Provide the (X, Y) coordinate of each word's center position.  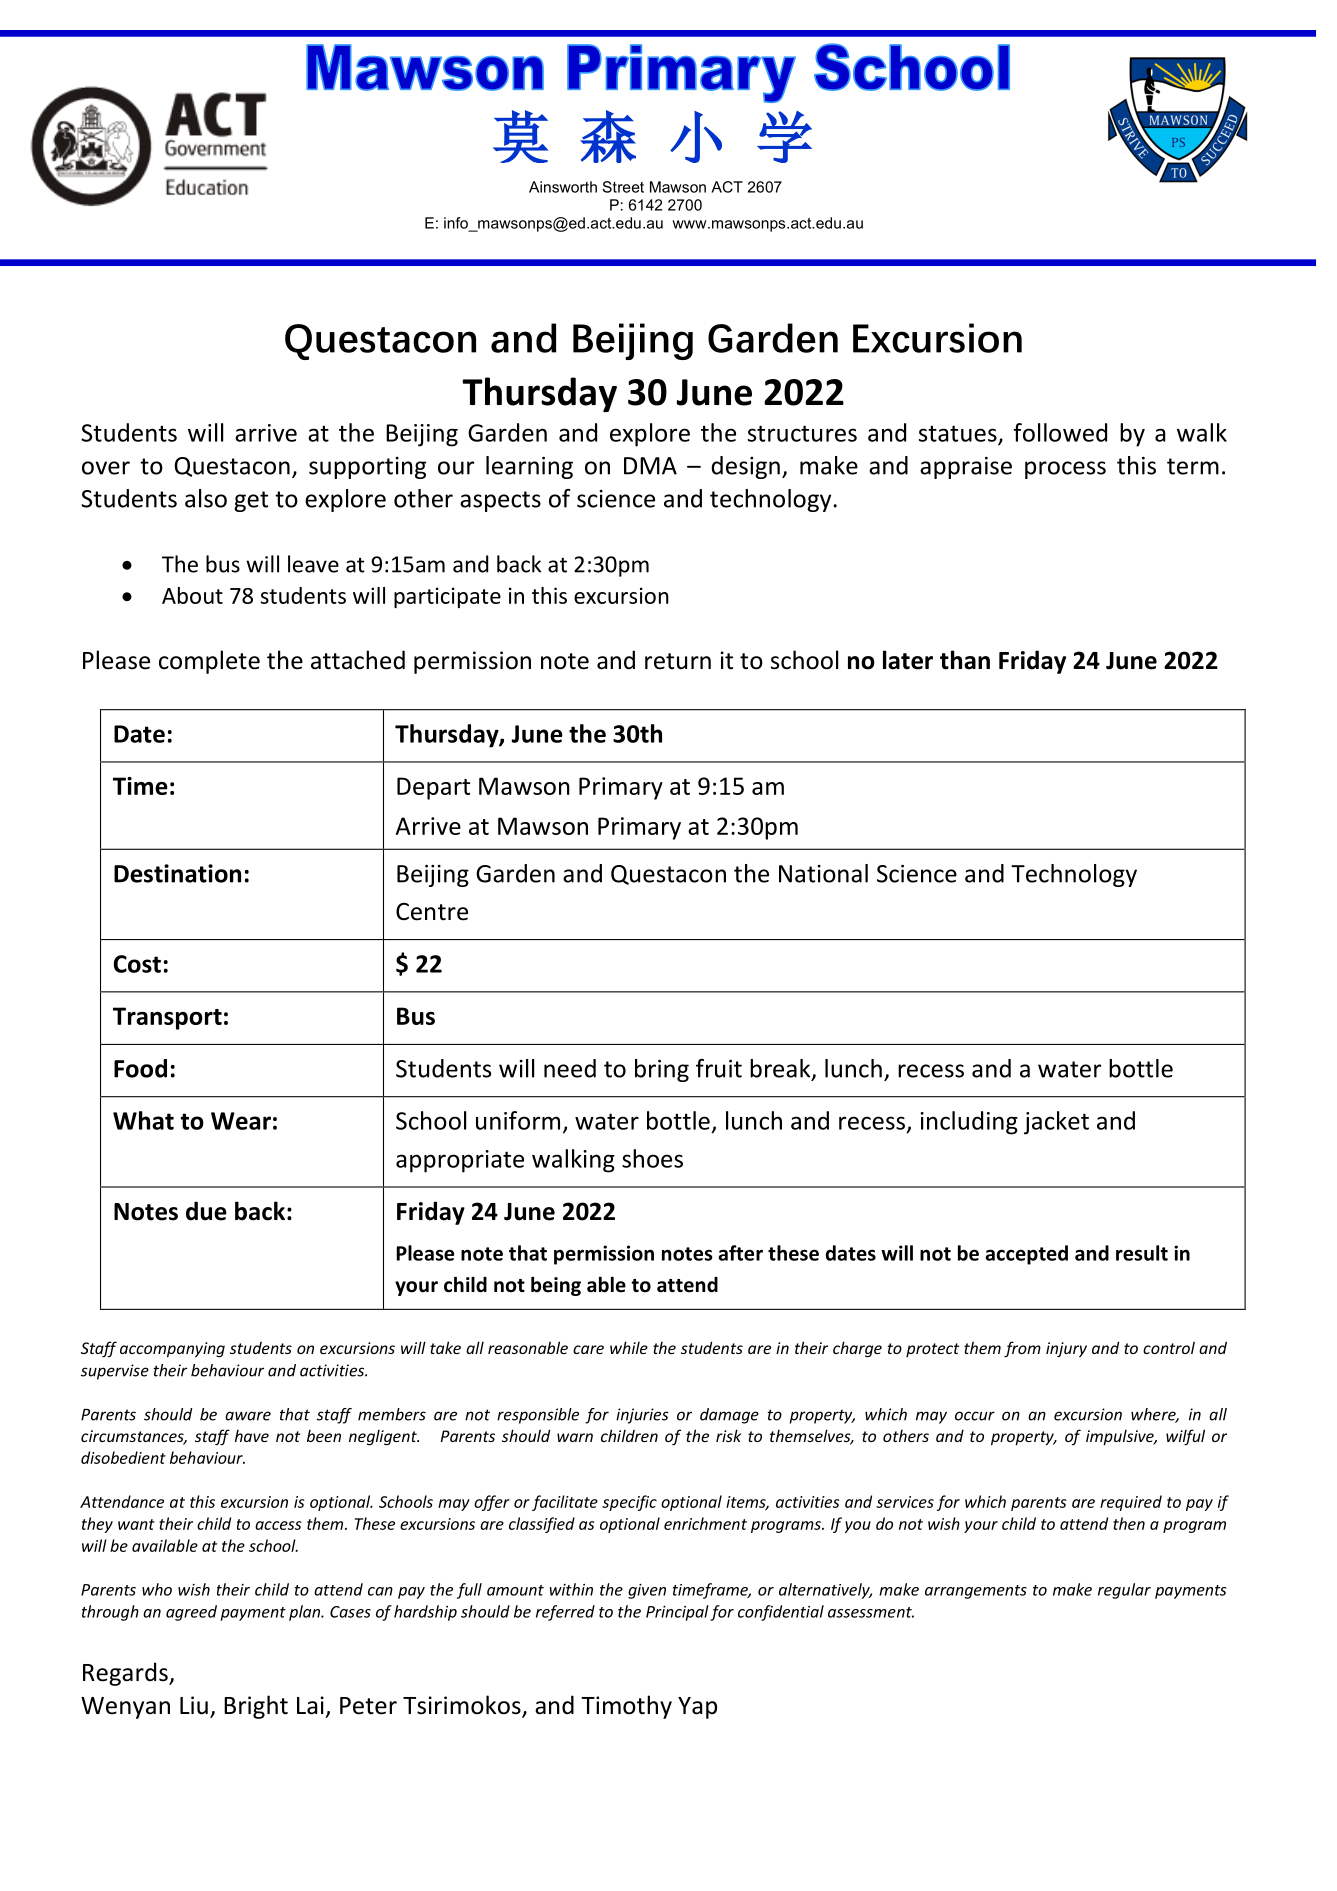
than (965, 660)
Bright (256, 1707)
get (251, 501)
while (629, 1347)
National (823, 873)
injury (1066, 1349)
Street (623, 187)
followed (1060, 432)
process (1065, 470)
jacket (1056, 1123)
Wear (241, 1121)
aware (248, 1416)
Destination (177, 873)
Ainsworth (563, 187)
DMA (650, 466)
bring (662, 1070)
